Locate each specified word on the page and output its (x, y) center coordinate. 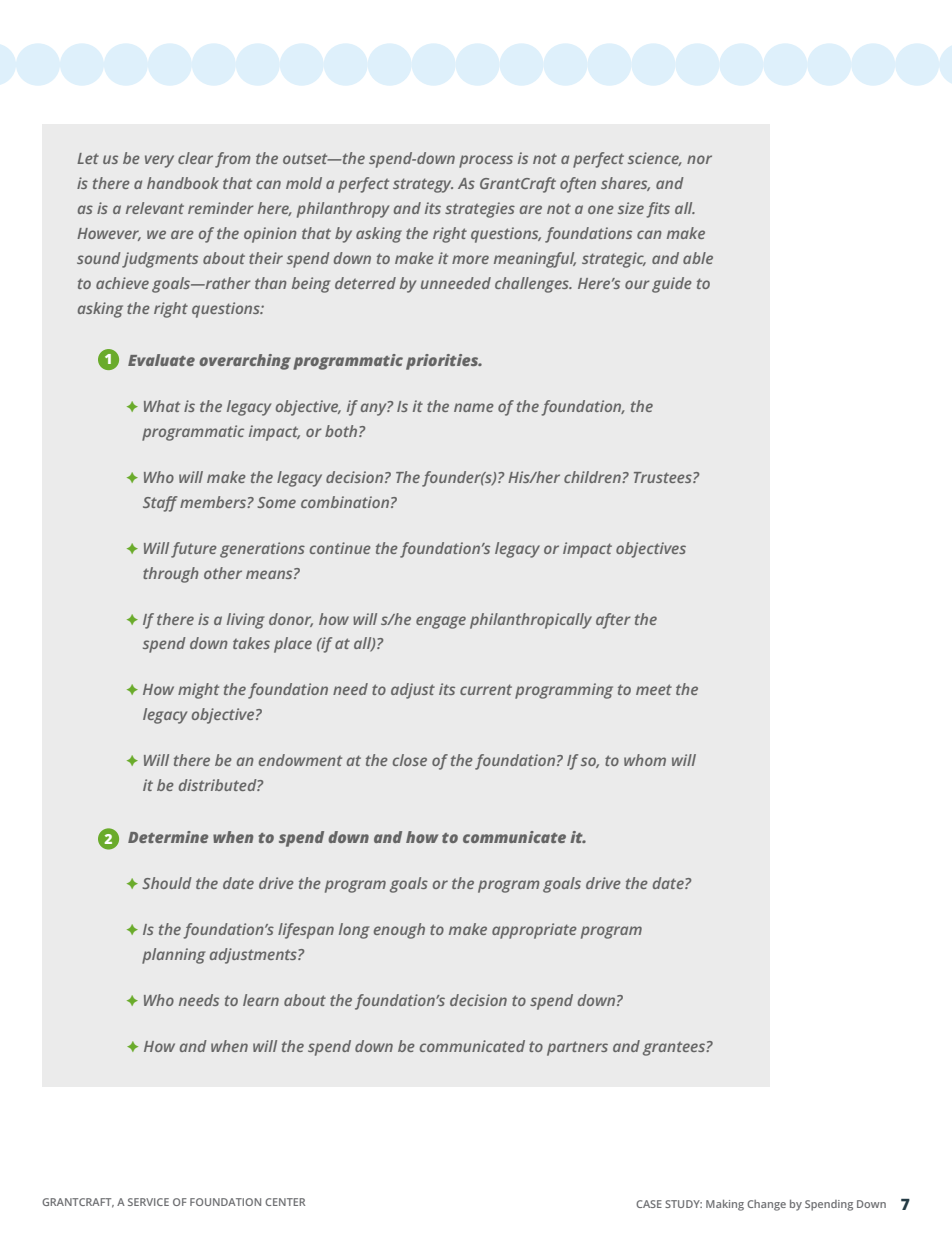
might (198, 691)
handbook (183, 183)
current (486, 689)
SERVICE (148, 1202)
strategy (423, 185)
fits (658, 210)
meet (654, 689)
